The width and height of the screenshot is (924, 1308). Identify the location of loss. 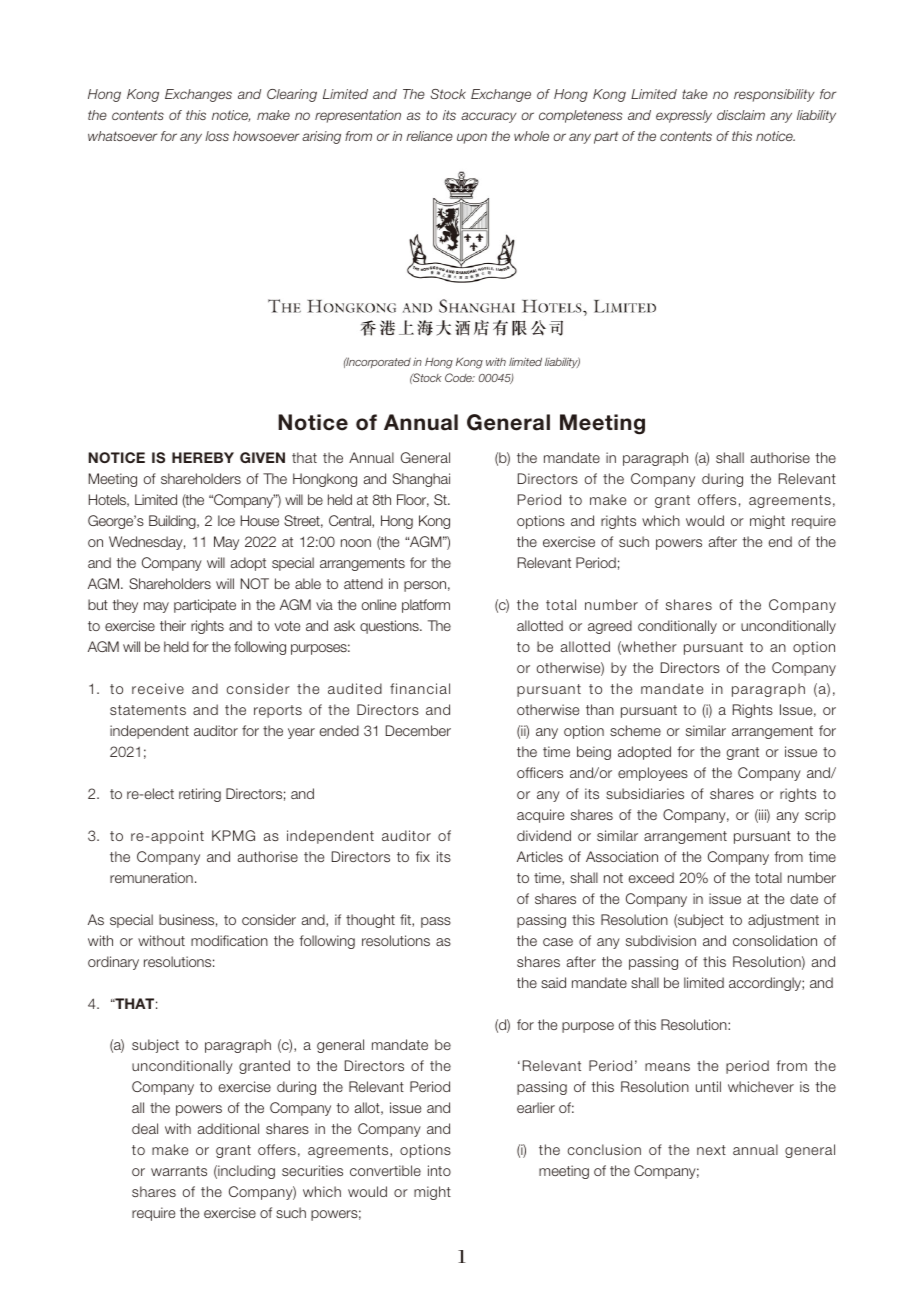
(217, 136).
